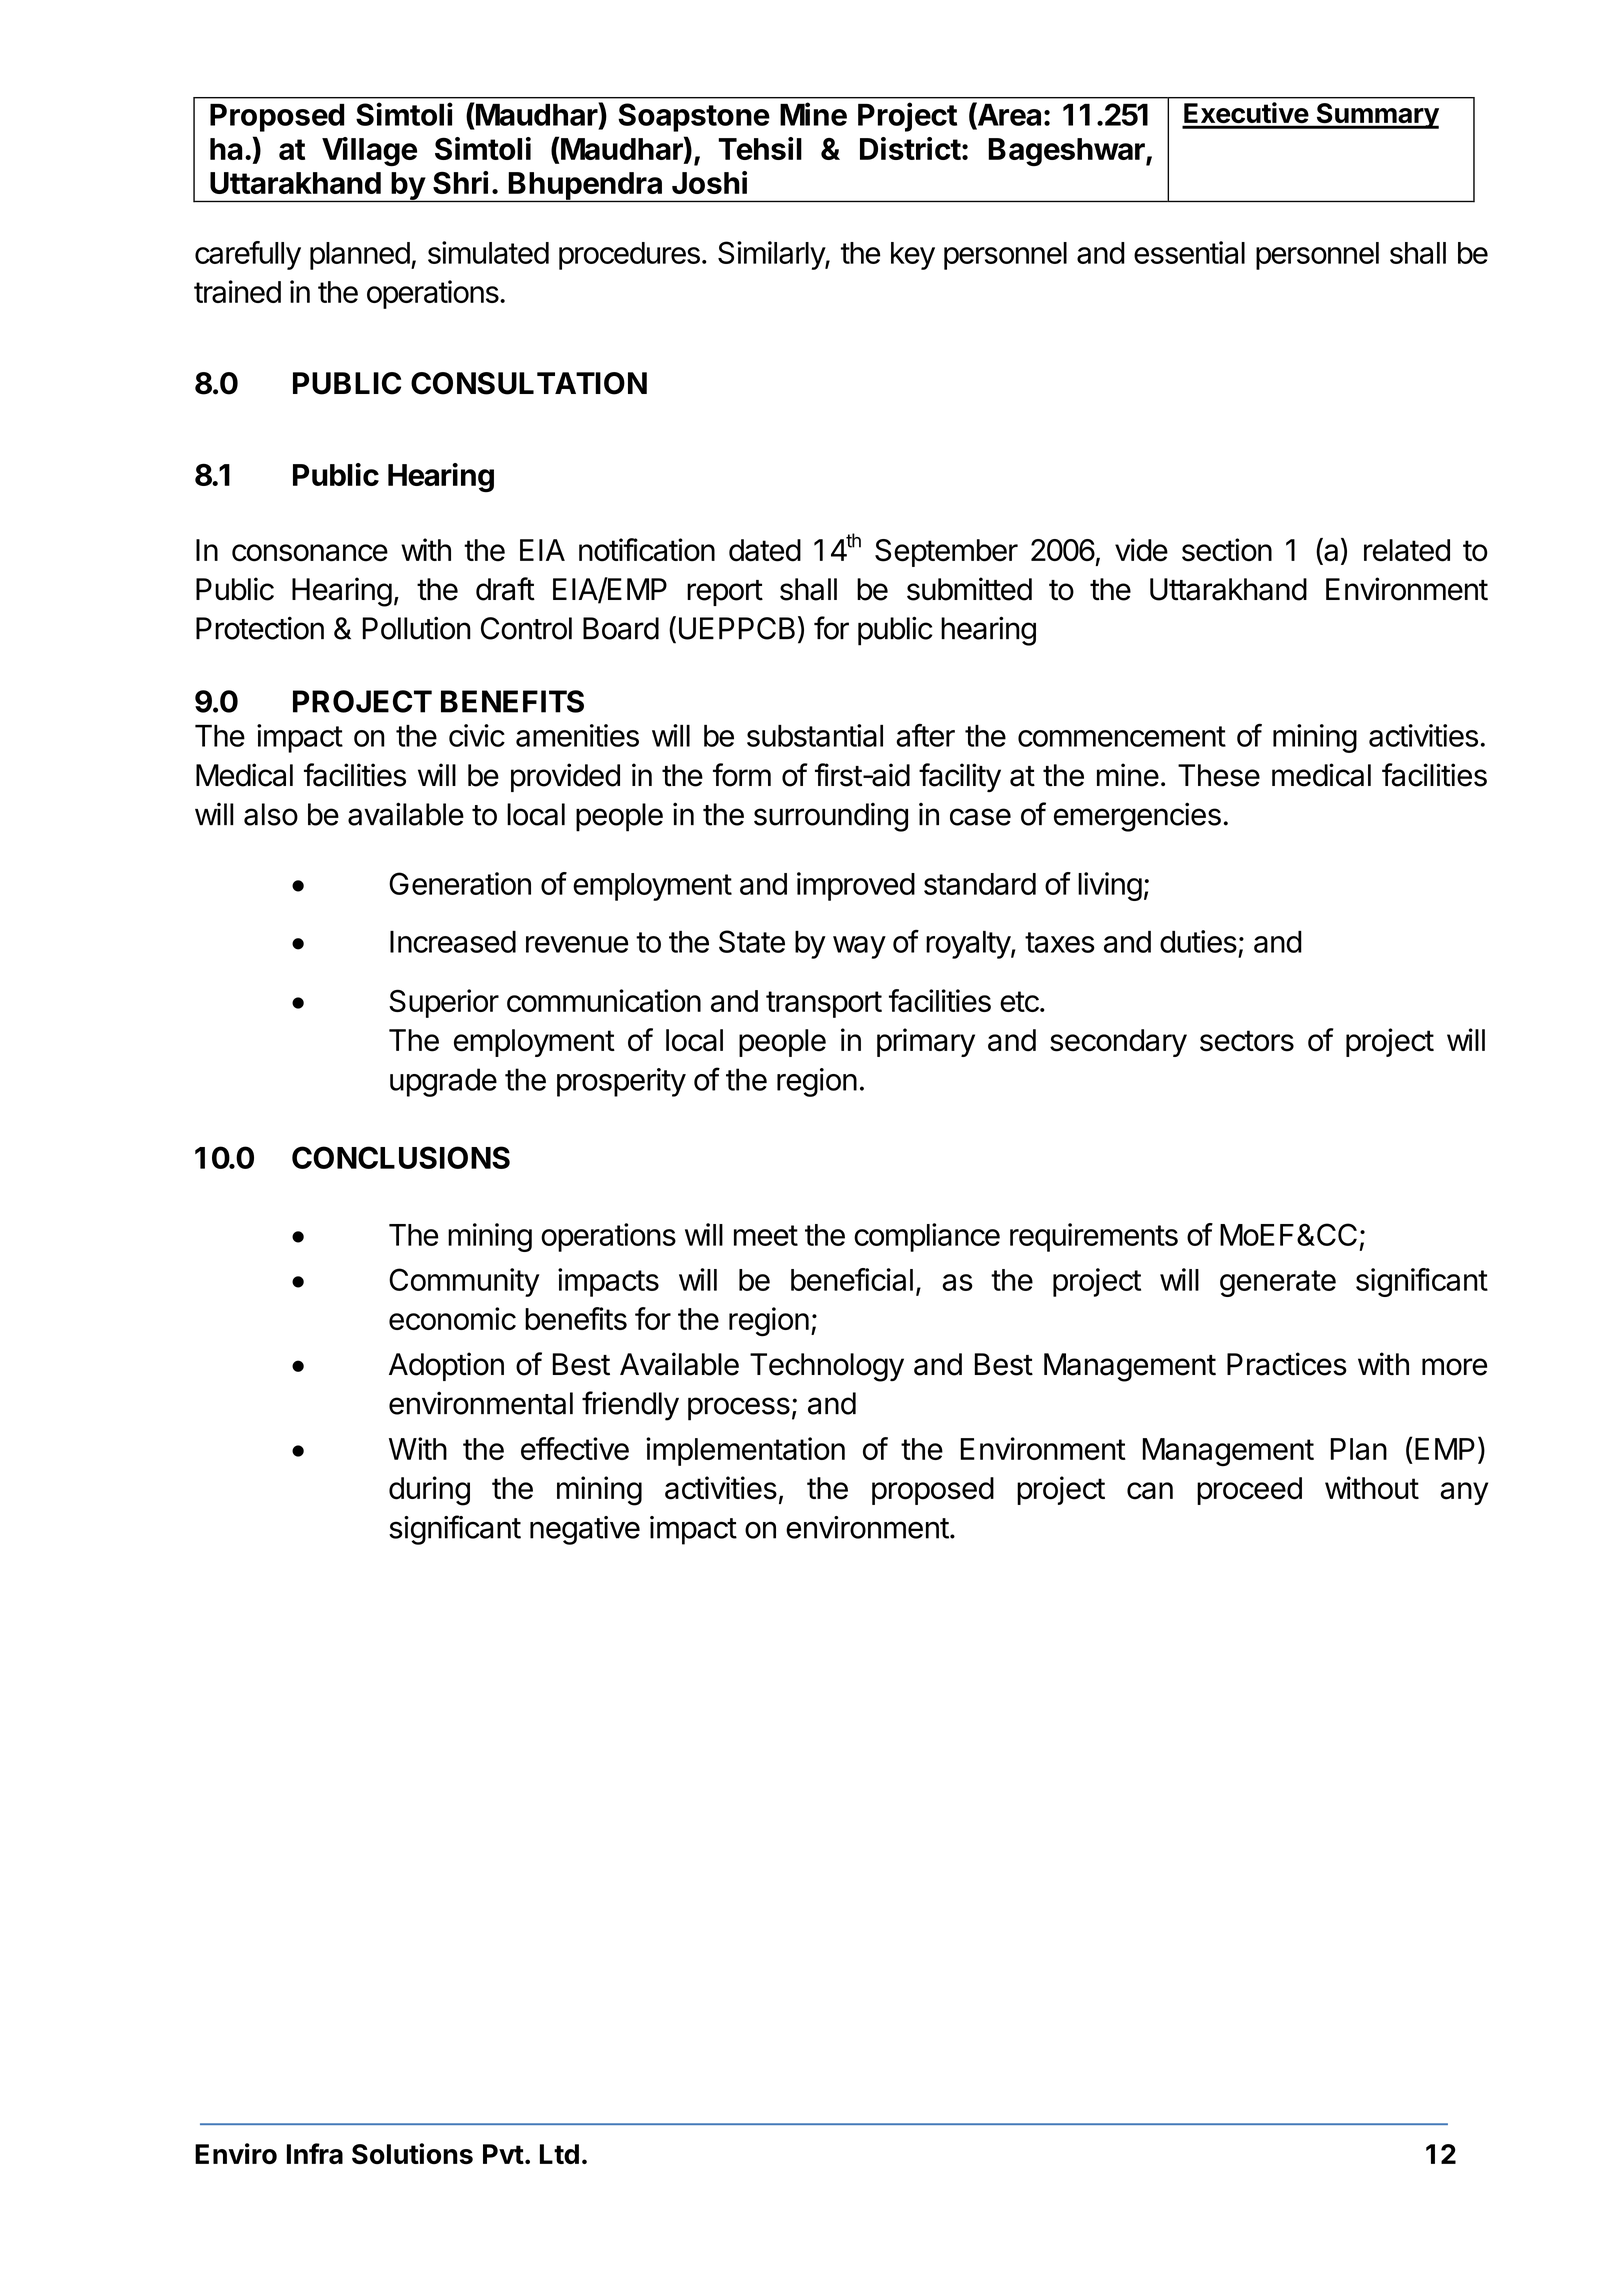 The height and width of the image is (2269, 1604). Describe the element at coordinates (910, 148) in the image. I see `District` at that location.
